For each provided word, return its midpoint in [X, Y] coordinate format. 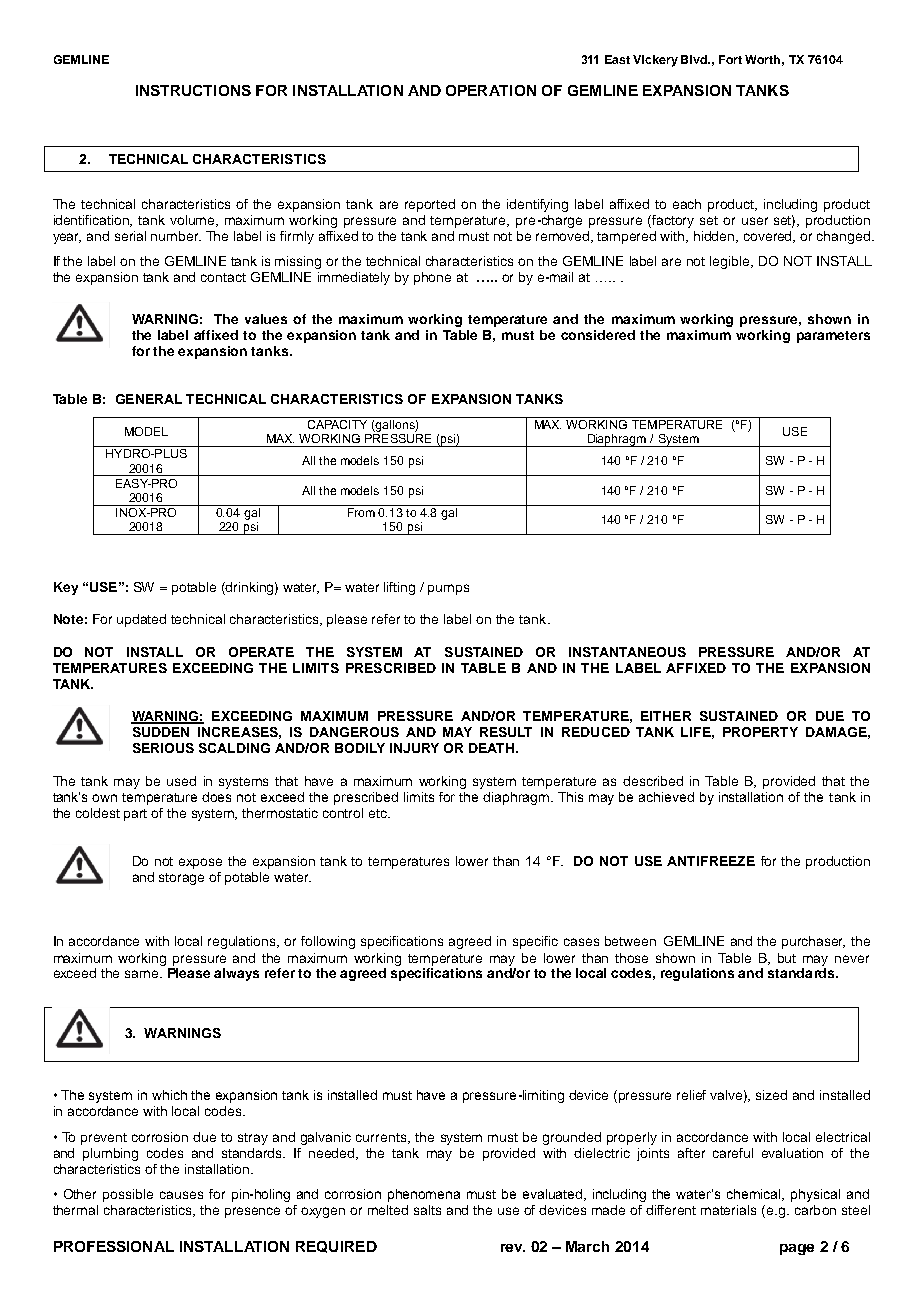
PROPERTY [760, 732]
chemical [755, 1195]
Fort [730, 59]
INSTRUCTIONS [193, 90]
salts [427, 1210]
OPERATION [491, 90]
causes [181, 1195]
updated [141, 620]
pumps [448, 589]
